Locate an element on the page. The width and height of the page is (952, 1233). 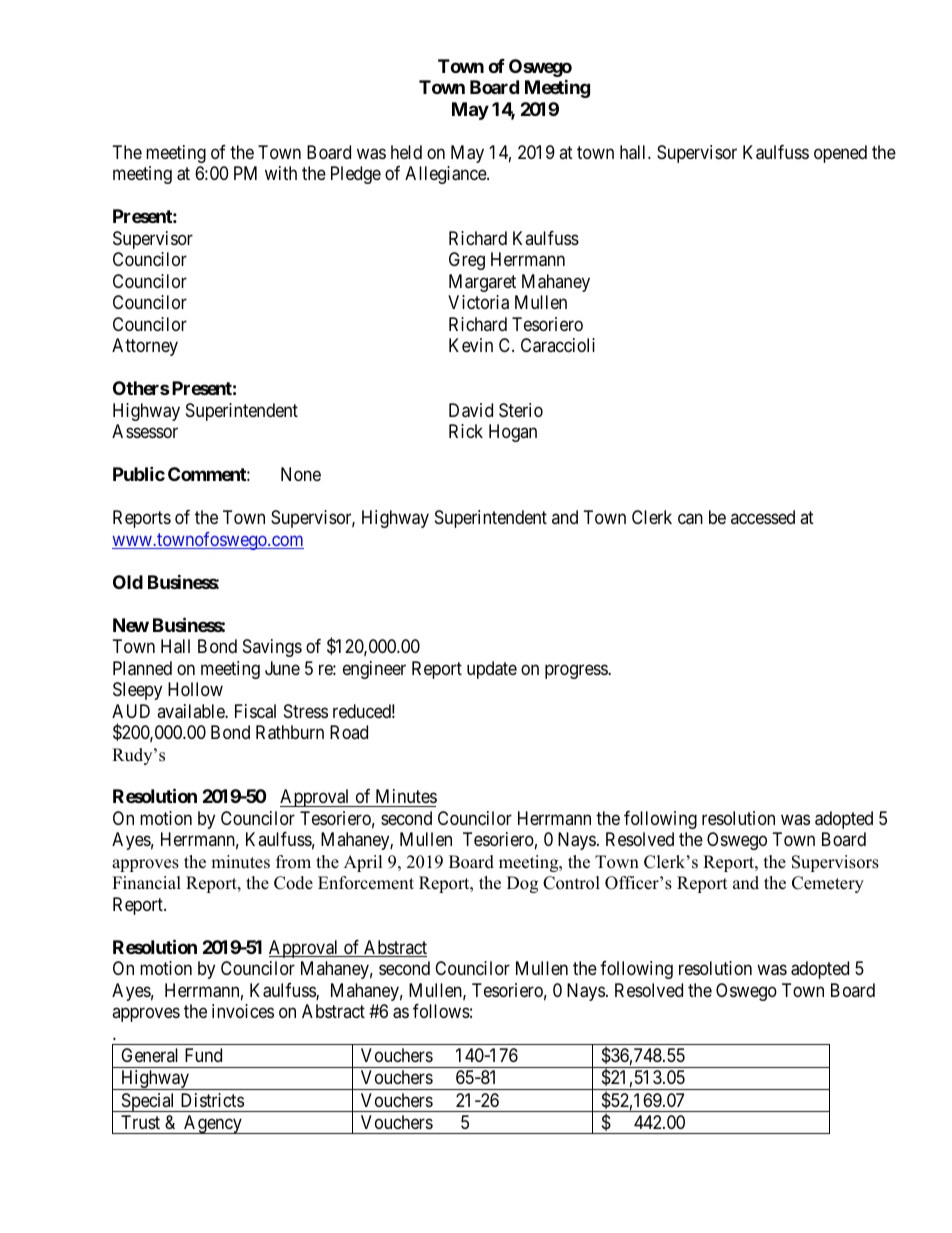
opened is located at coordinates (840, 154).
